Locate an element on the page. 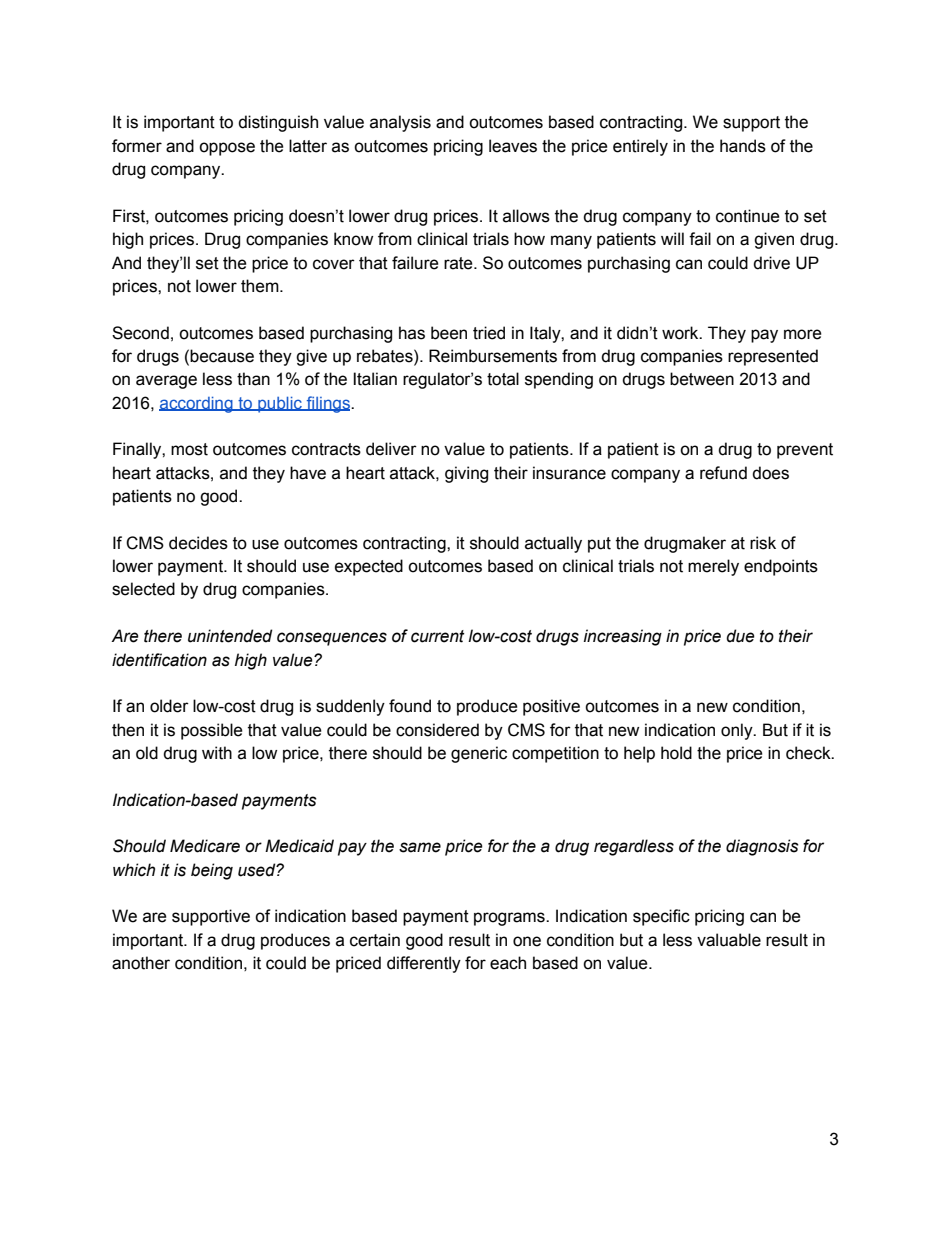  risk is located at coordinates (763, 543).
